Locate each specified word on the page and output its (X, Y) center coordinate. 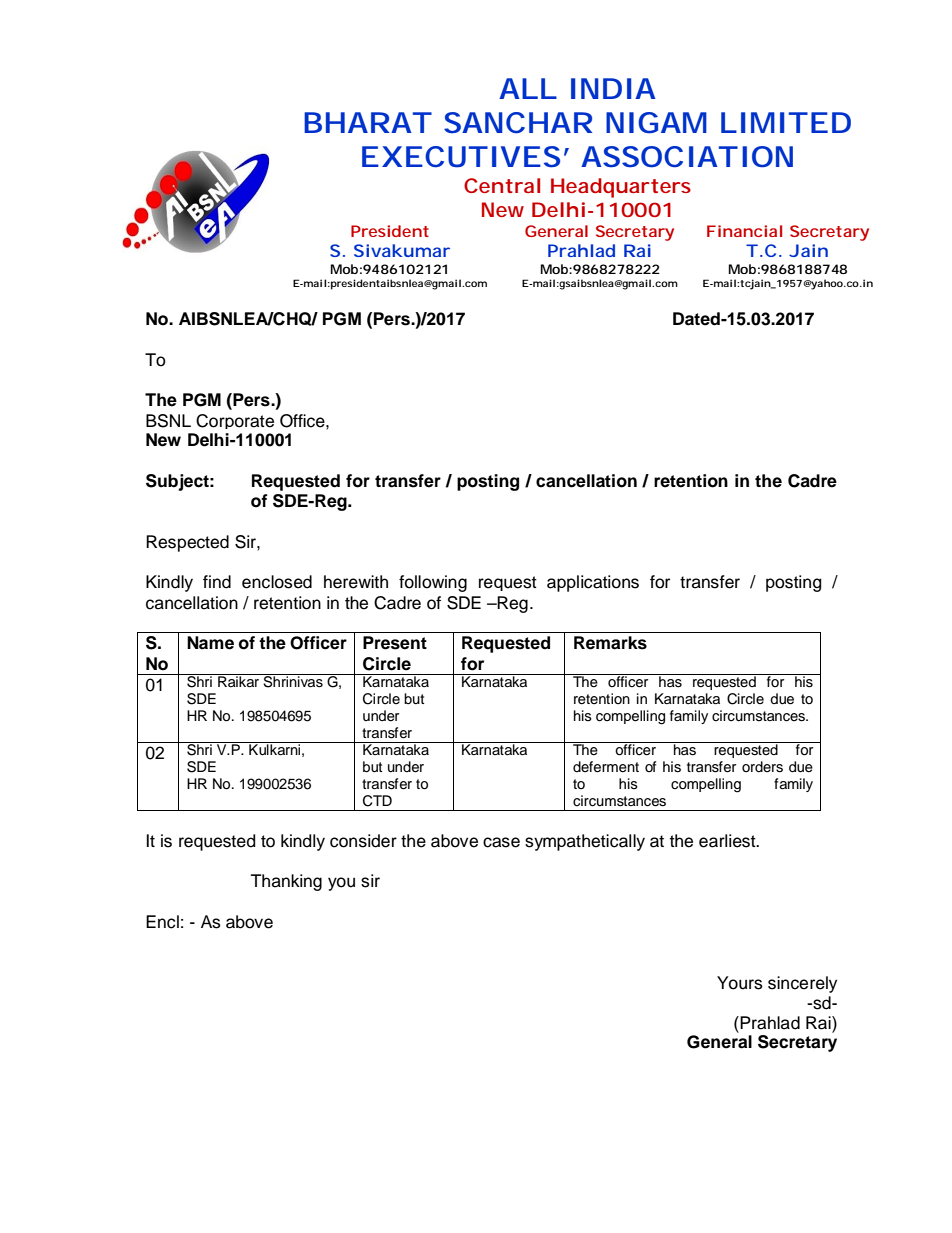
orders (762, 767)
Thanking (286, 882)
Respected (187, 543)
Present (395, 643)
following (433, 583)
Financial (744, 231)
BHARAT (367, 122)
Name (210, 643)
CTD (377, 801)
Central (502, 185)
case (501, 842)
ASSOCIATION (687, 157)
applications (593, 583)
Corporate (235, 421)
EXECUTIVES (461, 157)
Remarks (610, 643)
